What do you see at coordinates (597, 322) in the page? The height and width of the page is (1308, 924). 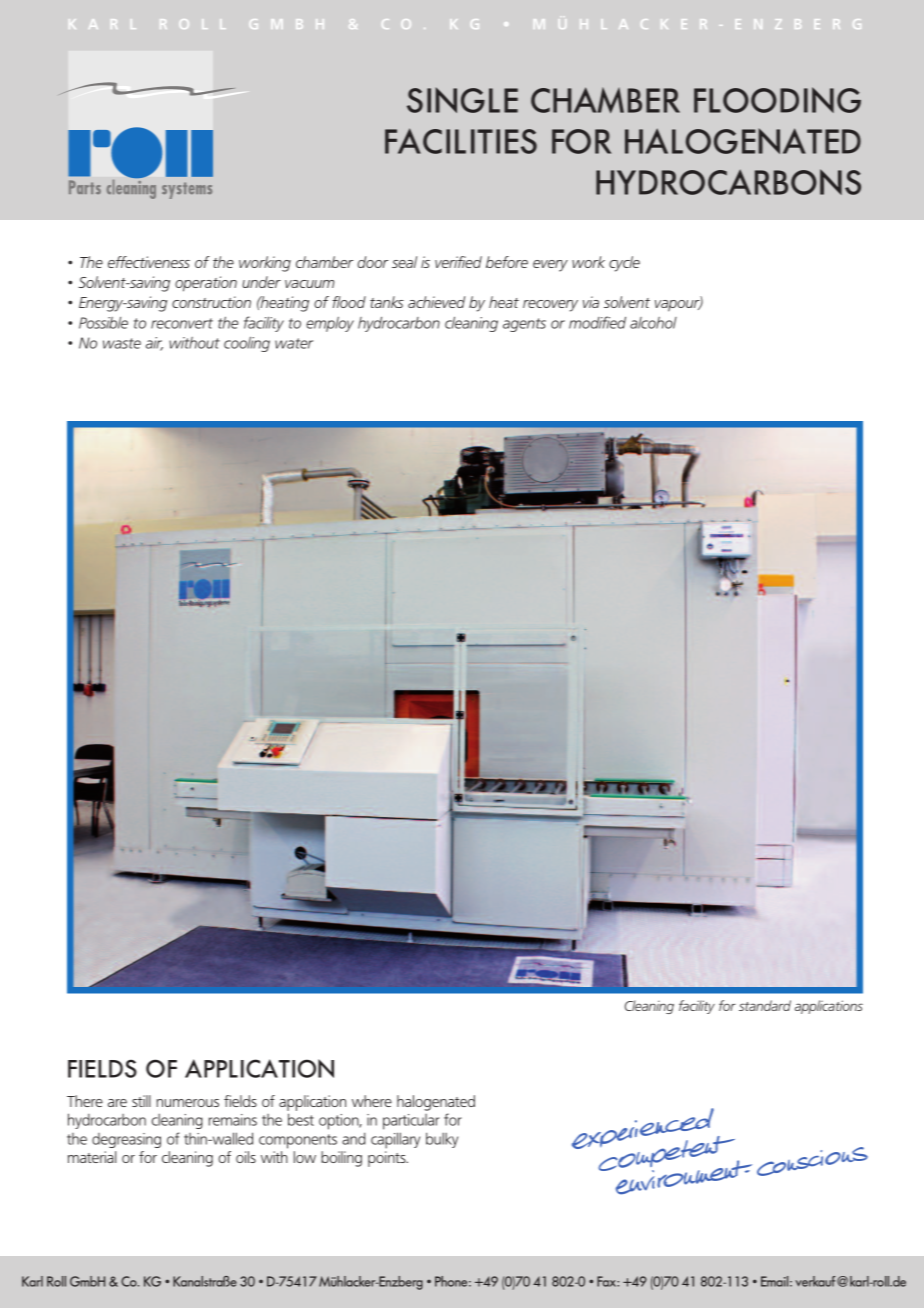 I see `modified` at bounding box center [597, 322].
